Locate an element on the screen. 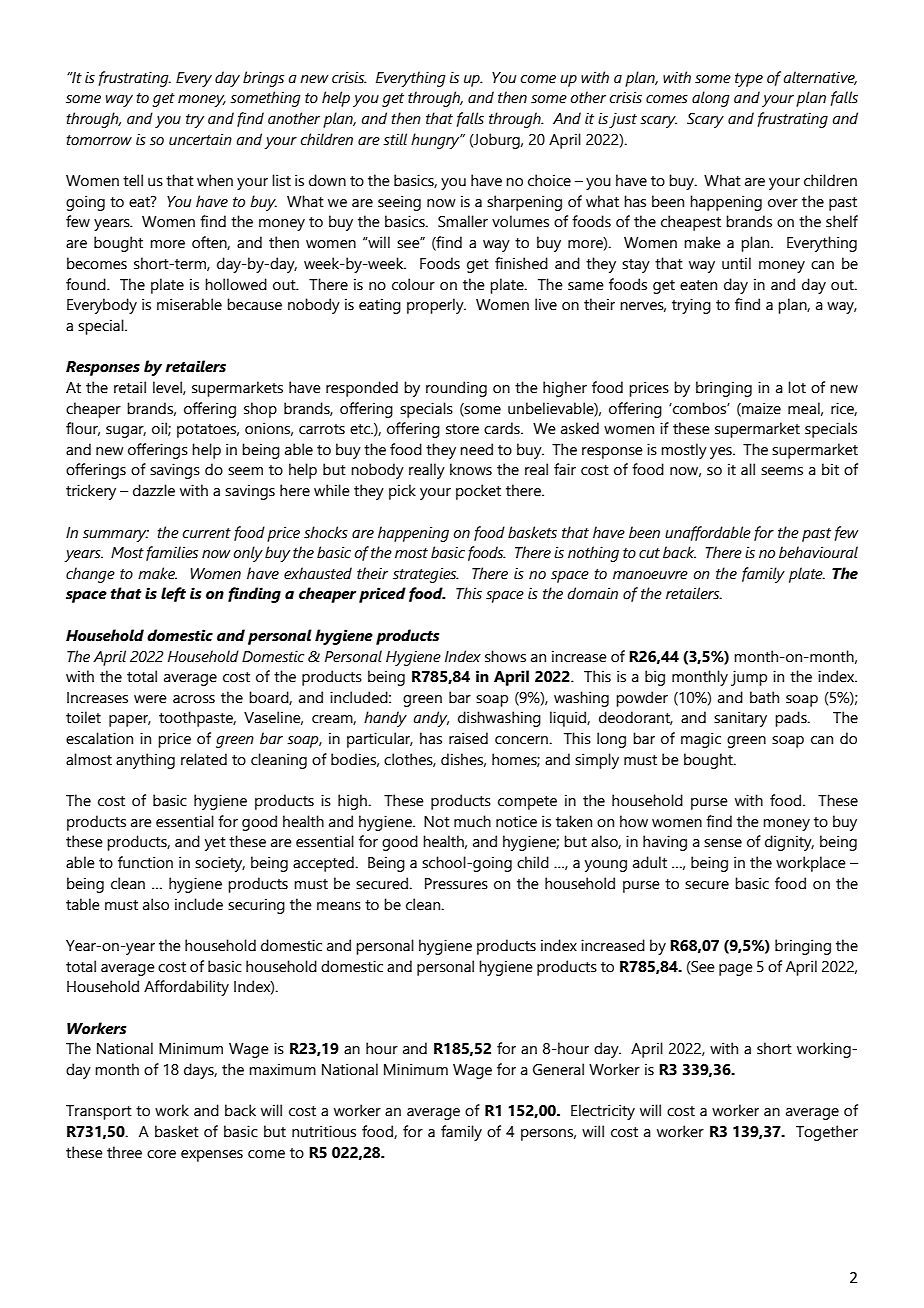 This screenshot has height=1308, width=924. uncertain is located at coordinates (200, 139).
